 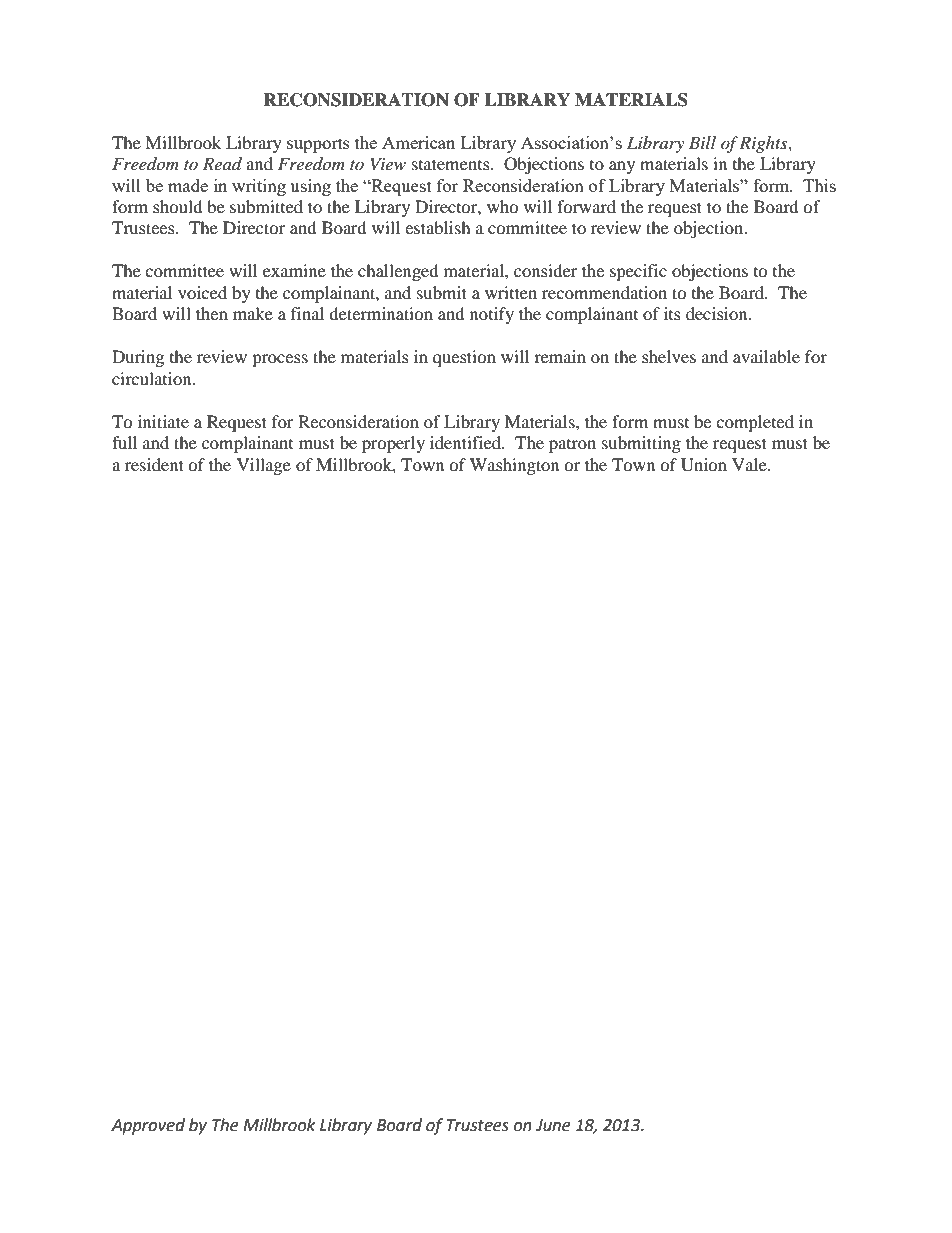 I want to click on June, so click(x=553, y=1125).
